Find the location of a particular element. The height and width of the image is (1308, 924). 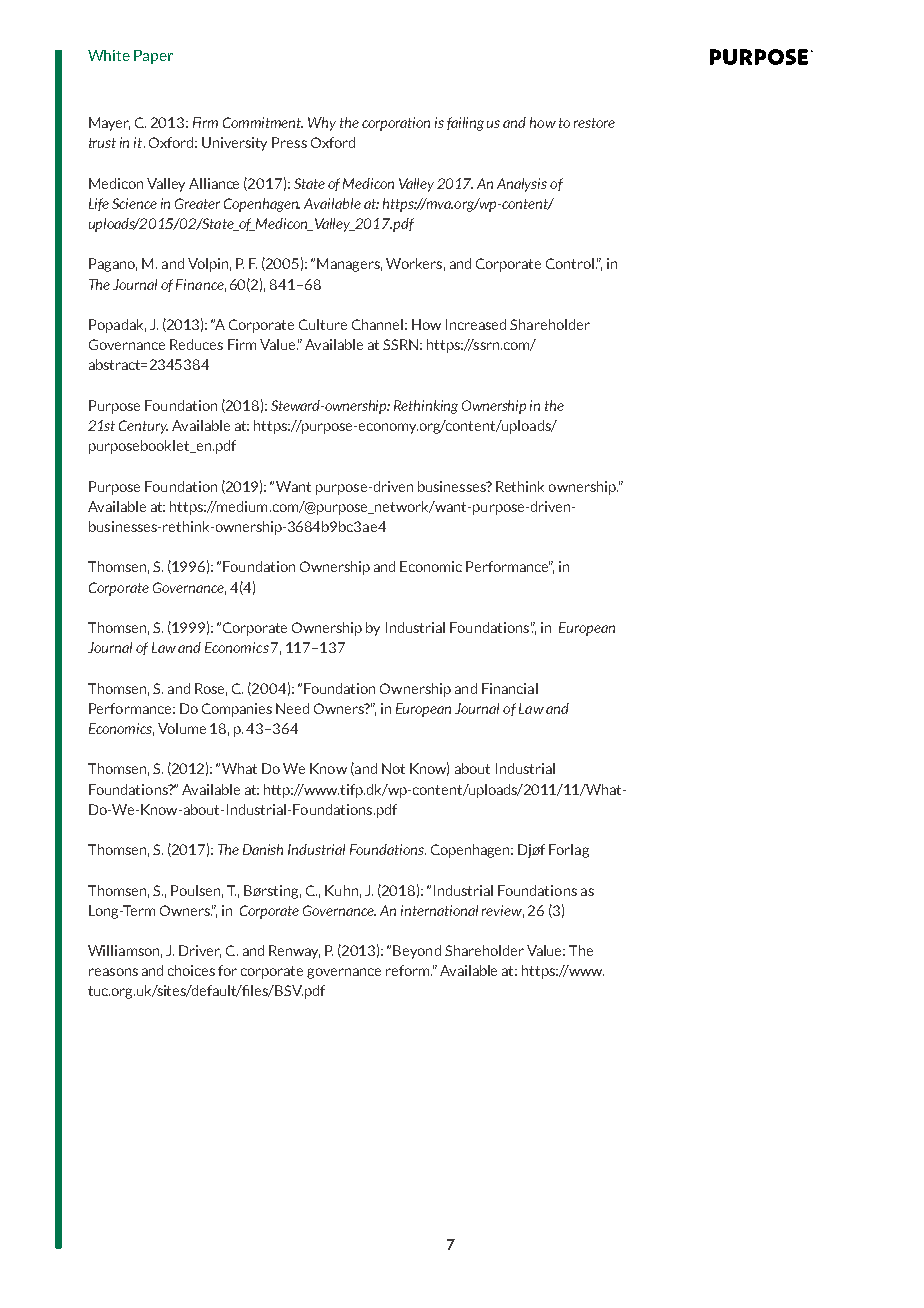

Increased is located at coordinates (476, 324).
